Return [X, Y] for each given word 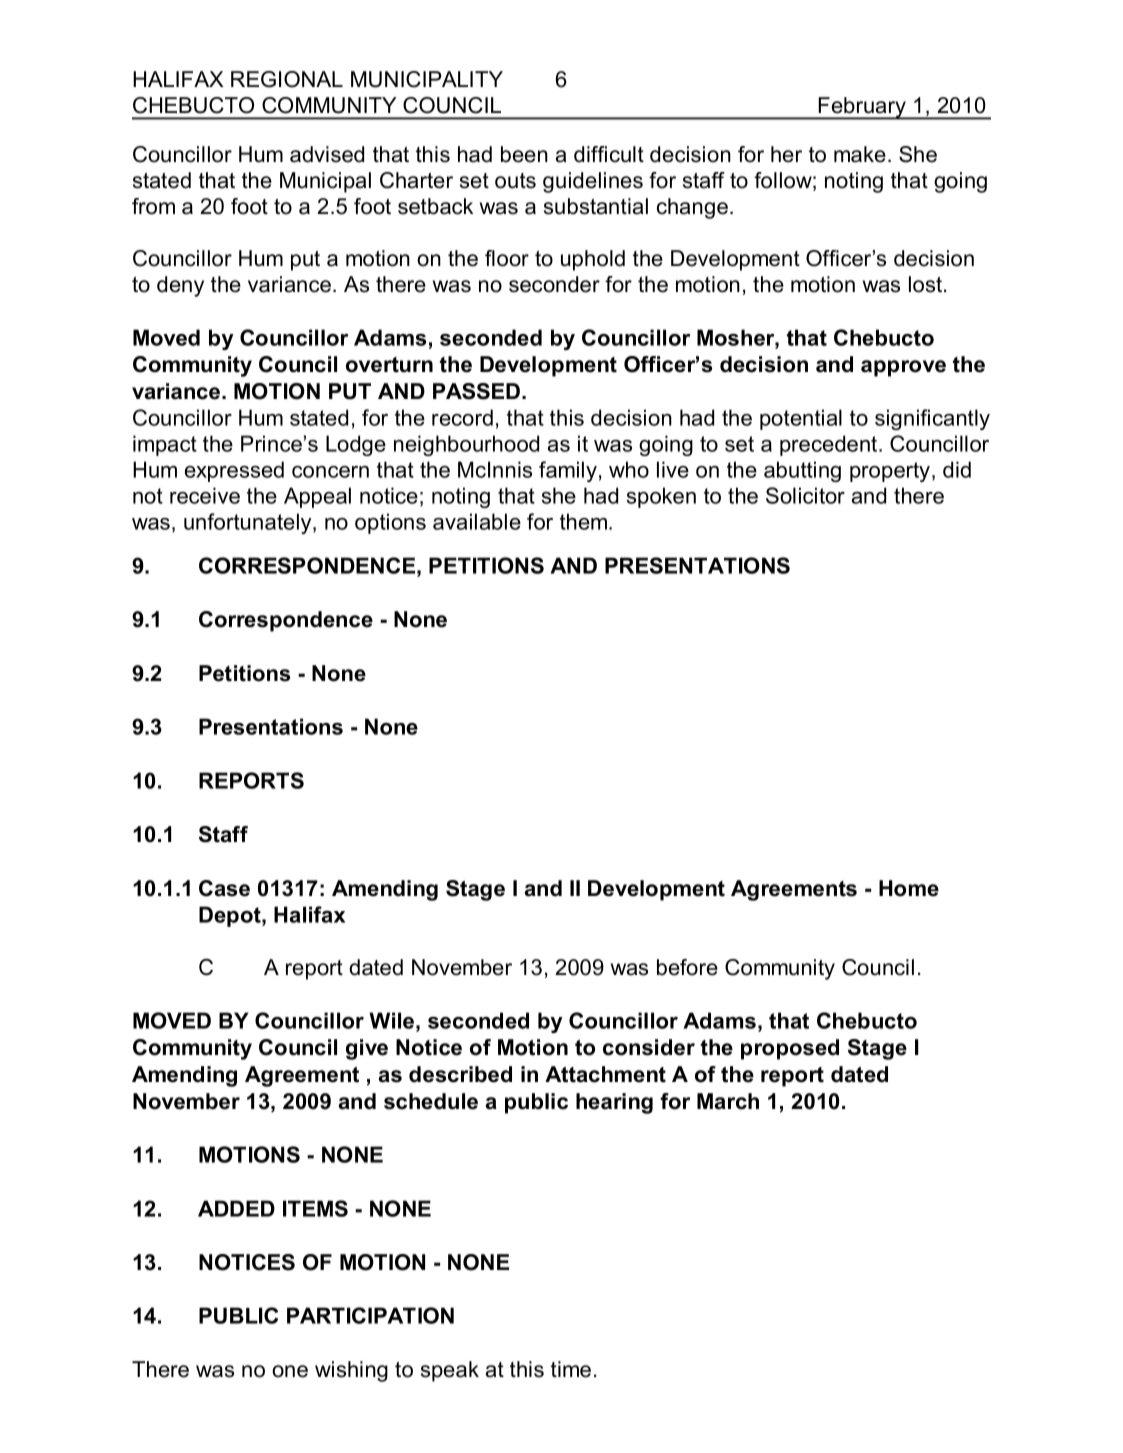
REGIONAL [287, 79]
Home [909, 888]
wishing [351, 1371]
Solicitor [805, 495]
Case [224, 888]
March [728, 1101]
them [585, 521]
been [524, 154]
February [863, 108]
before [687, 967]
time [571, 1369]
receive [205, 495]
